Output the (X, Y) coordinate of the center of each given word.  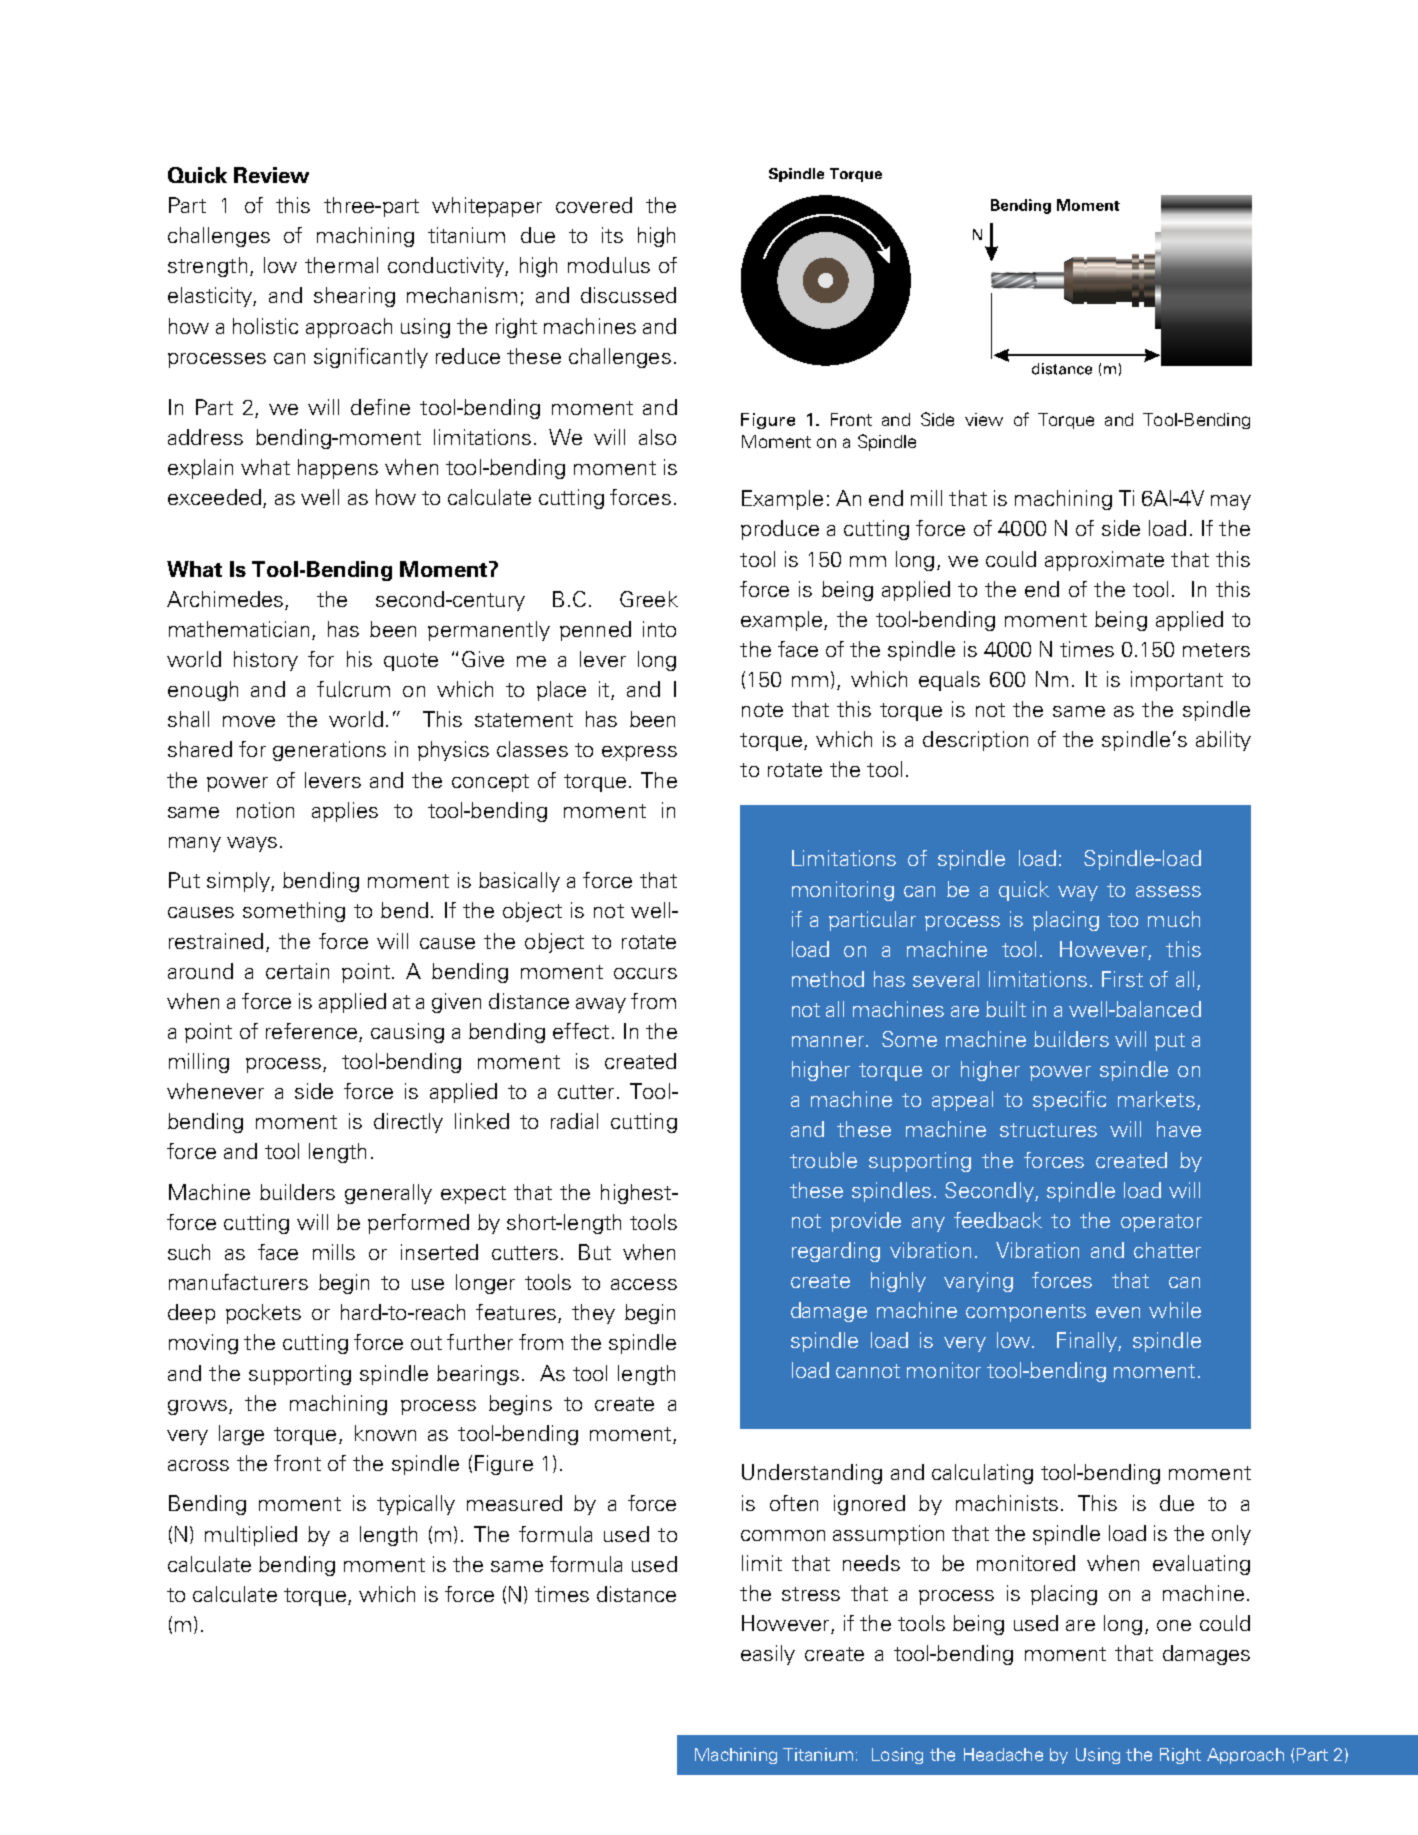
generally (388, 1194)
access (644, 1284)
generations (329, 751)
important (1177, 681)
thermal (341, 265)
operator (1161, 1223)
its (612, 235)
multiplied (251, 1536)
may (1231, 502)
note (762, 710)
